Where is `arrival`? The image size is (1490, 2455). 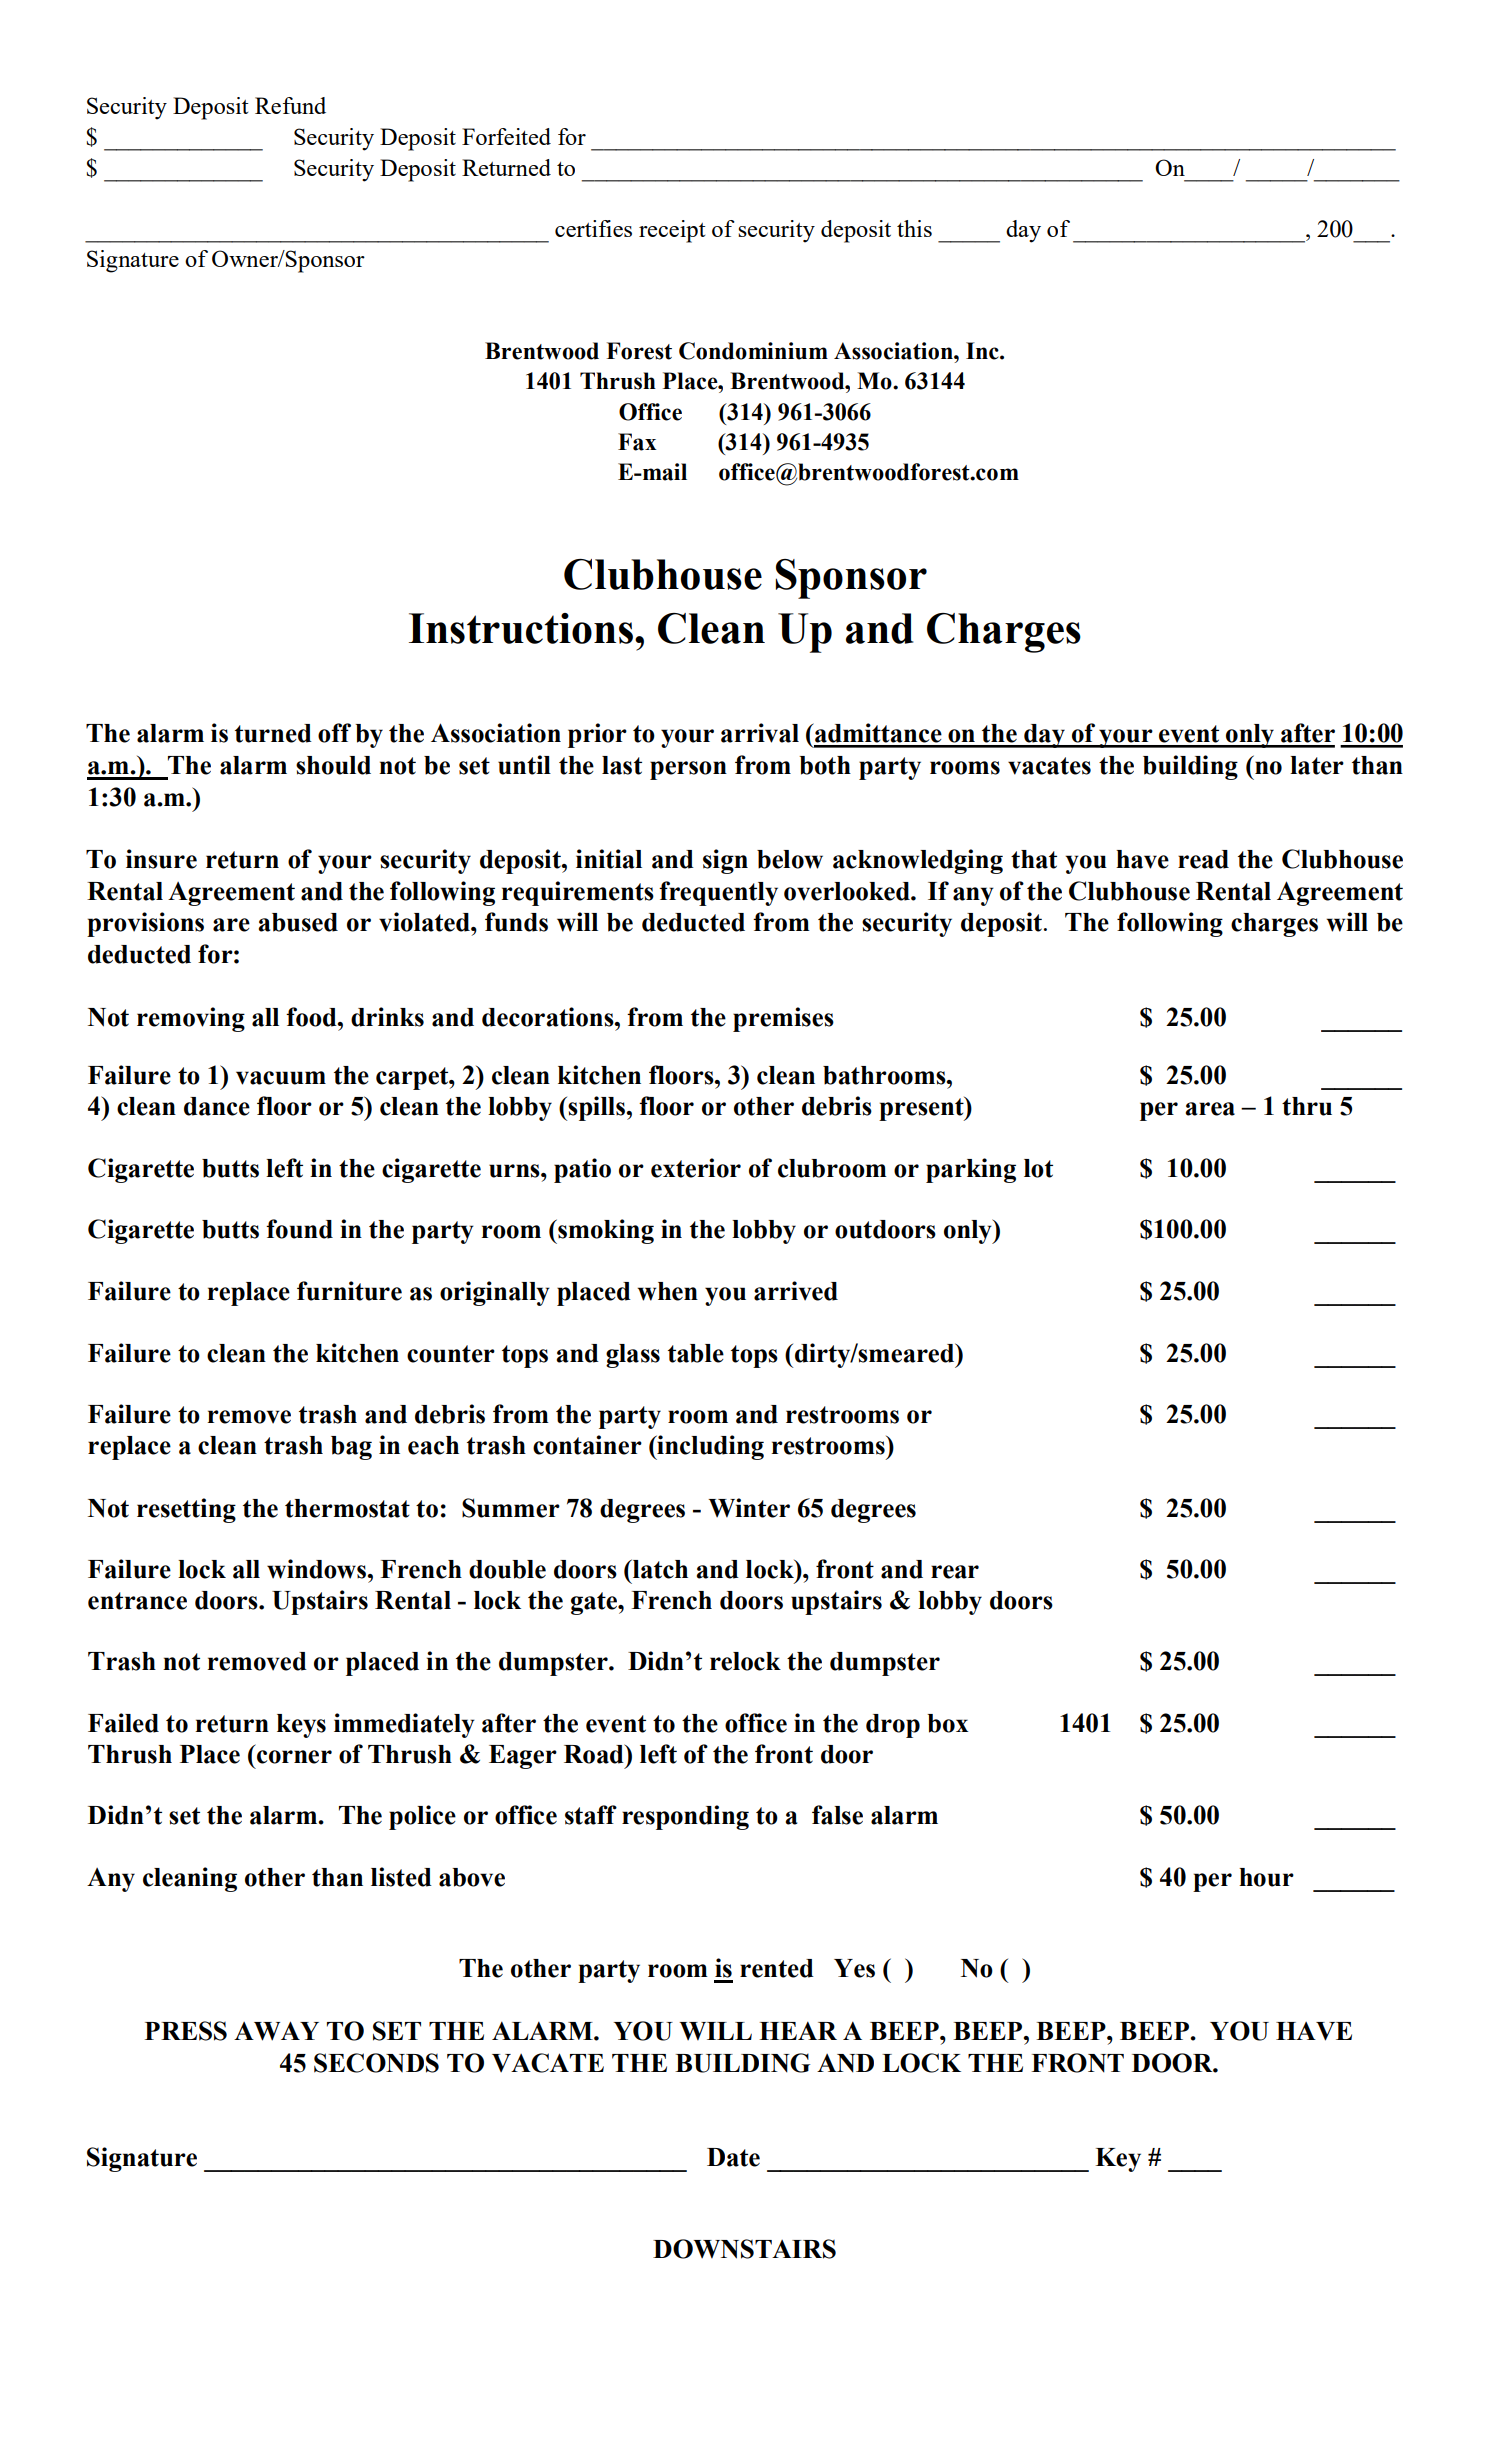
arrival is located at coordinates (760, 733).
